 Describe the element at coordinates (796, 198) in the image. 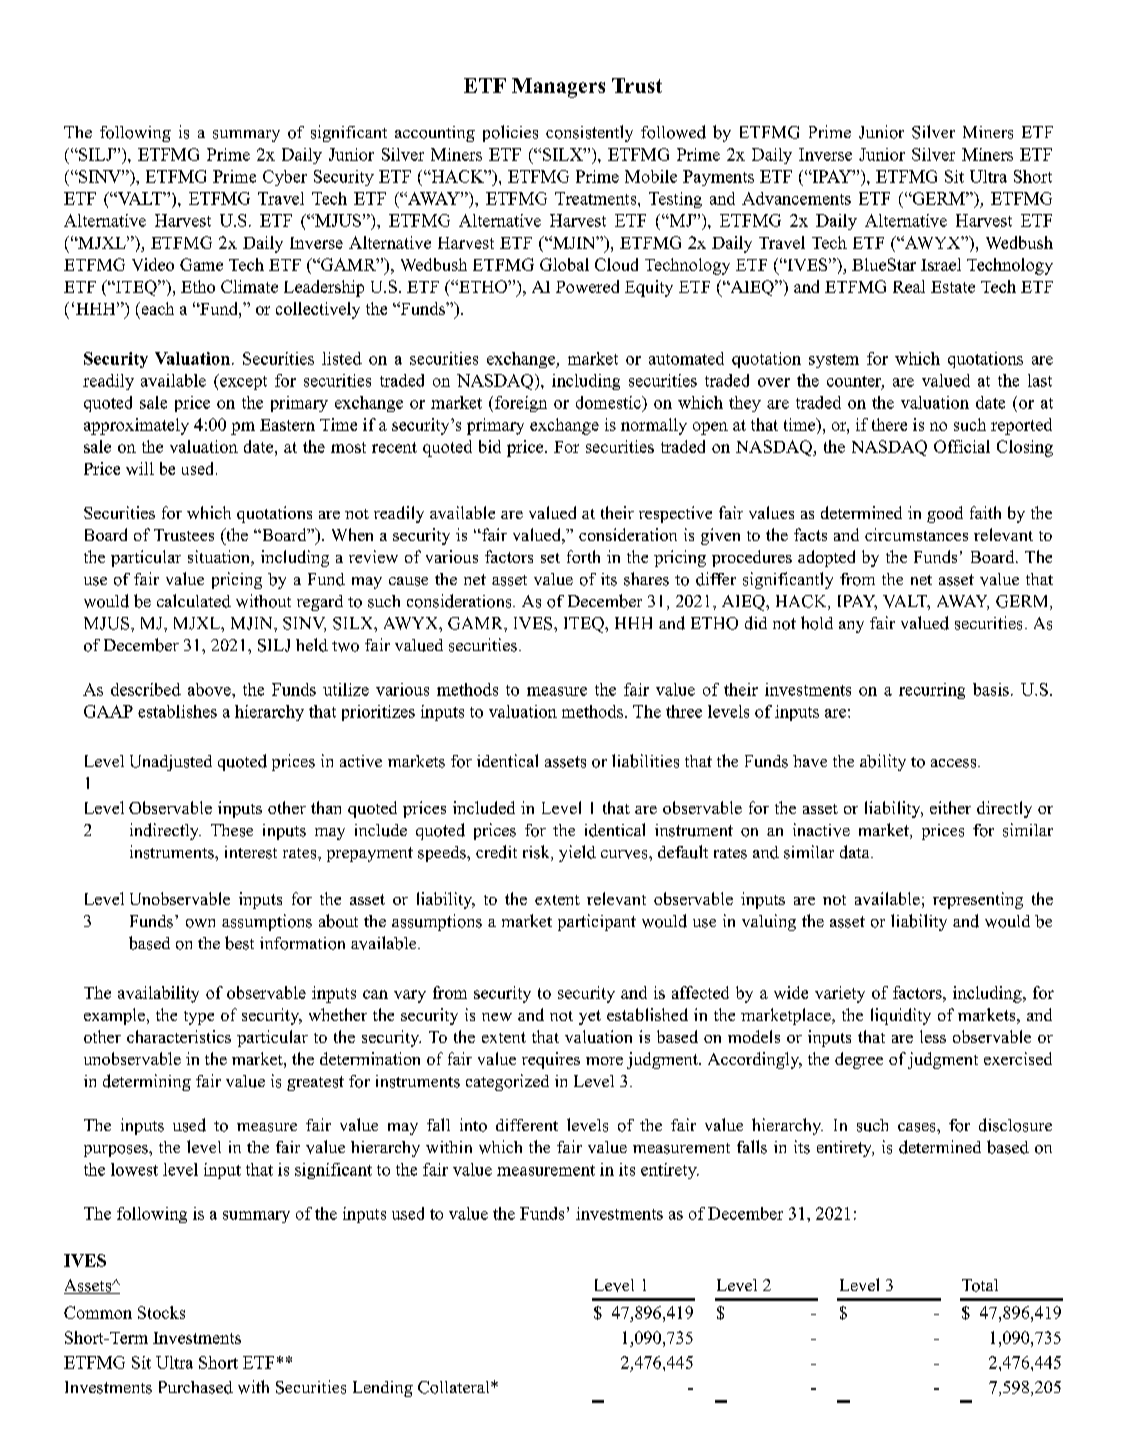

I see `Advancements` at that location.
